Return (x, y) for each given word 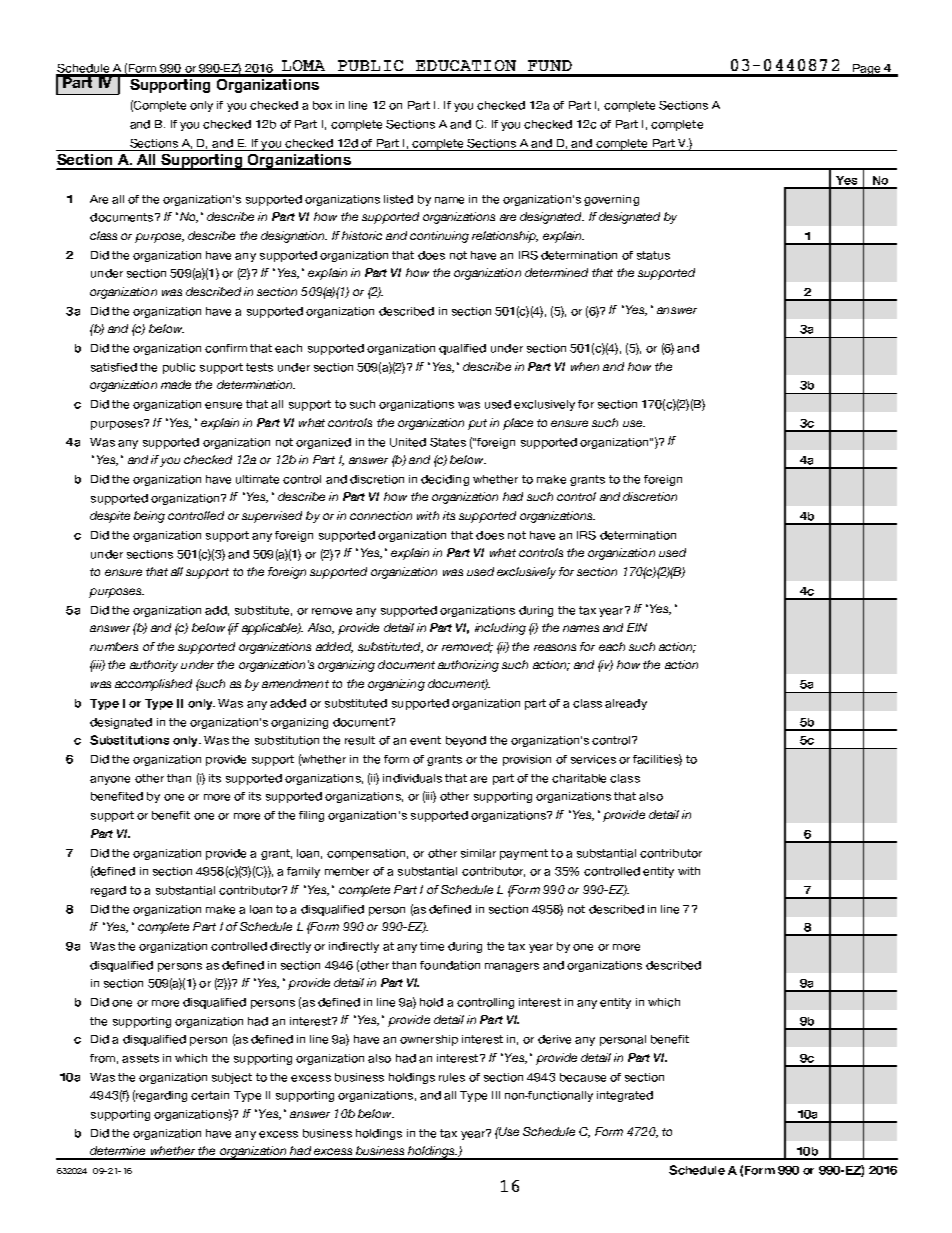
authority (154, 666)
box (322, 105)
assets (140, 1058)
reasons (555, 647)
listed (398, 199)
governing (611, 200)
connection (381, 515)
